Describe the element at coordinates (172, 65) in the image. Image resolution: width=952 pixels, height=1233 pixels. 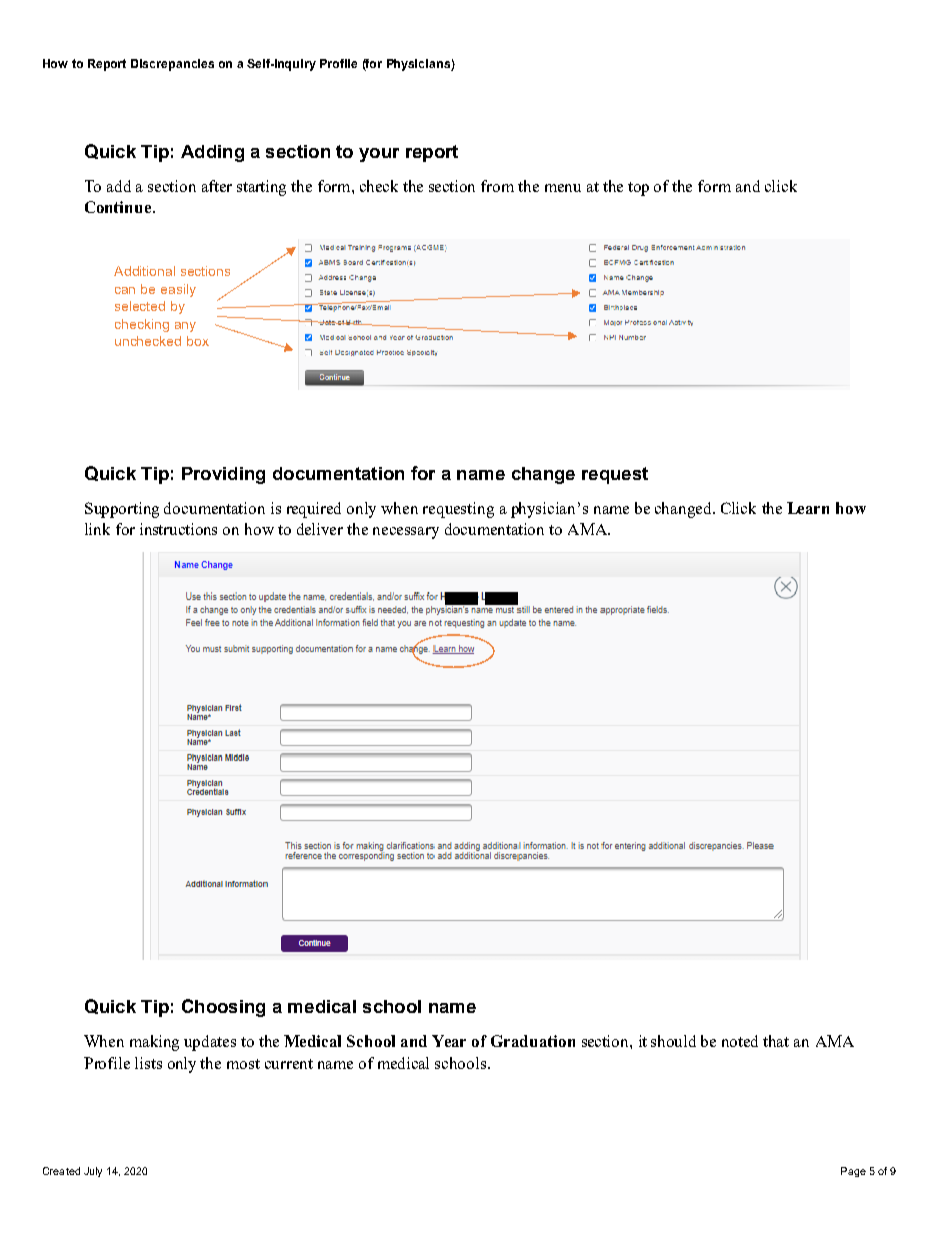
I see `Discrepancies` at that location.
